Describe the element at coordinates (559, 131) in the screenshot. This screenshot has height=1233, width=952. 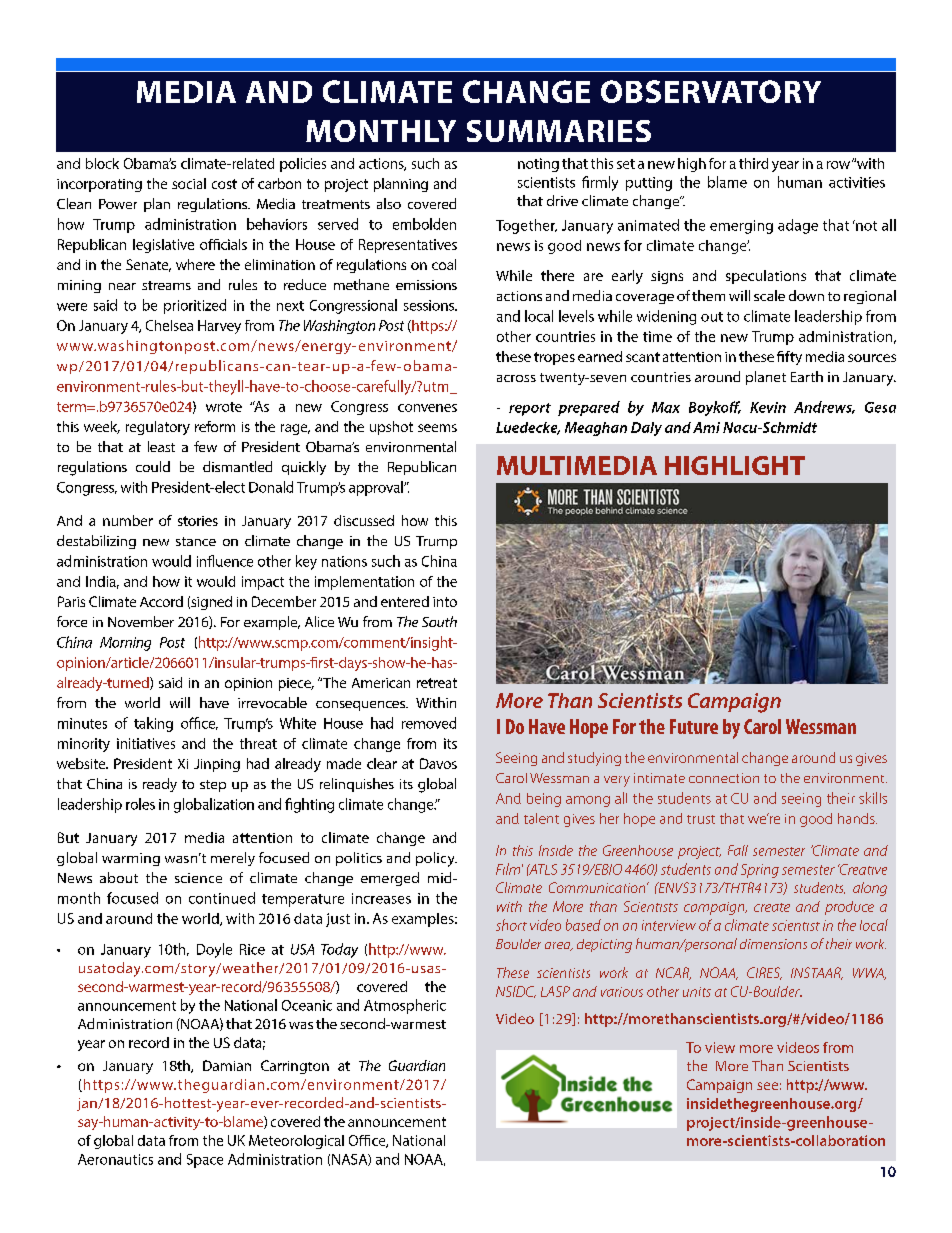
I see `SUMMARIES` at that location.
